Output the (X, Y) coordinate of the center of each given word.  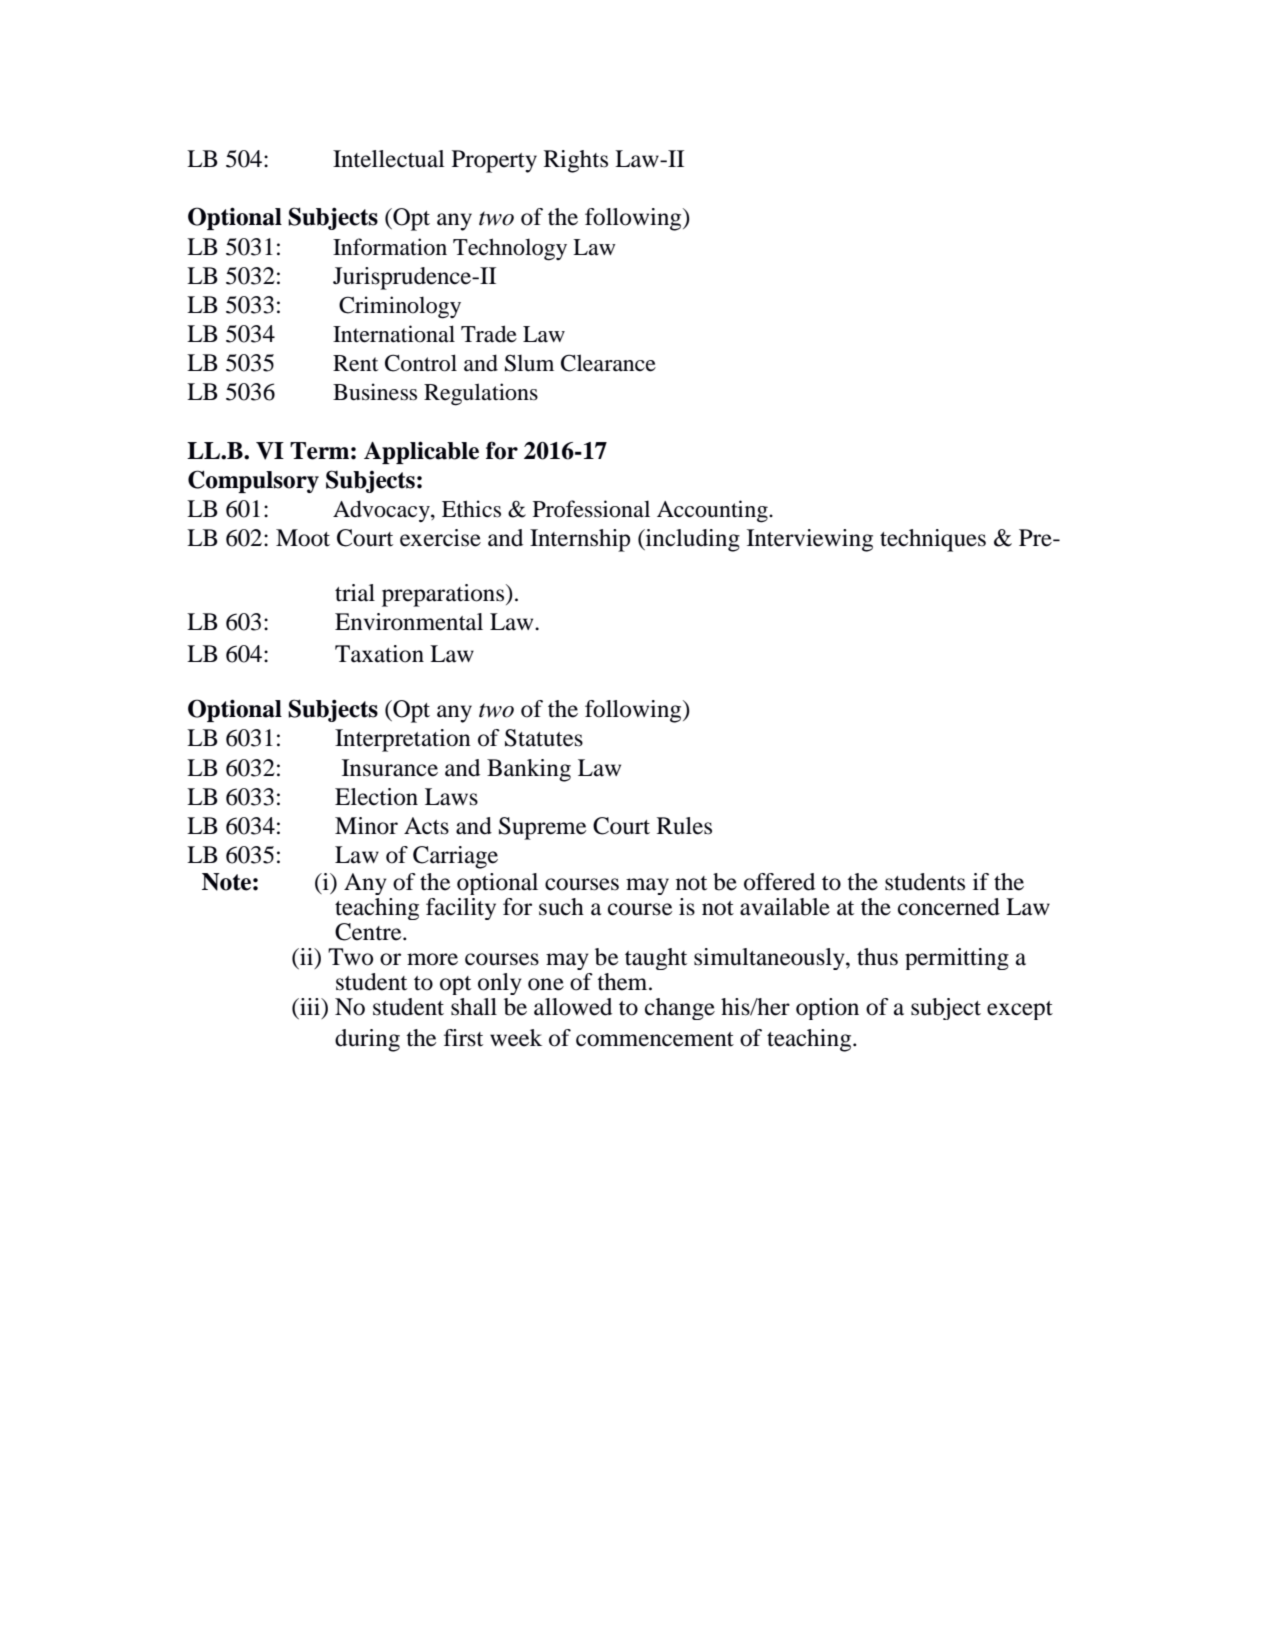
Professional (591, 509)
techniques (933, 540)
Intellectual (389, 159)
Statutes (544, 738)
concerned (949, 907)
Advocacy (382, 511)
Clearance (608, 363)
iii (310, 1006)
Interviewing (810, 540)
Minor (366, 826)
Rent (355, 363)
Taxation (379, 654)
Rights (576, 161)
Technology (510, 249)
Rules (684, 826)
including (692, 540)
